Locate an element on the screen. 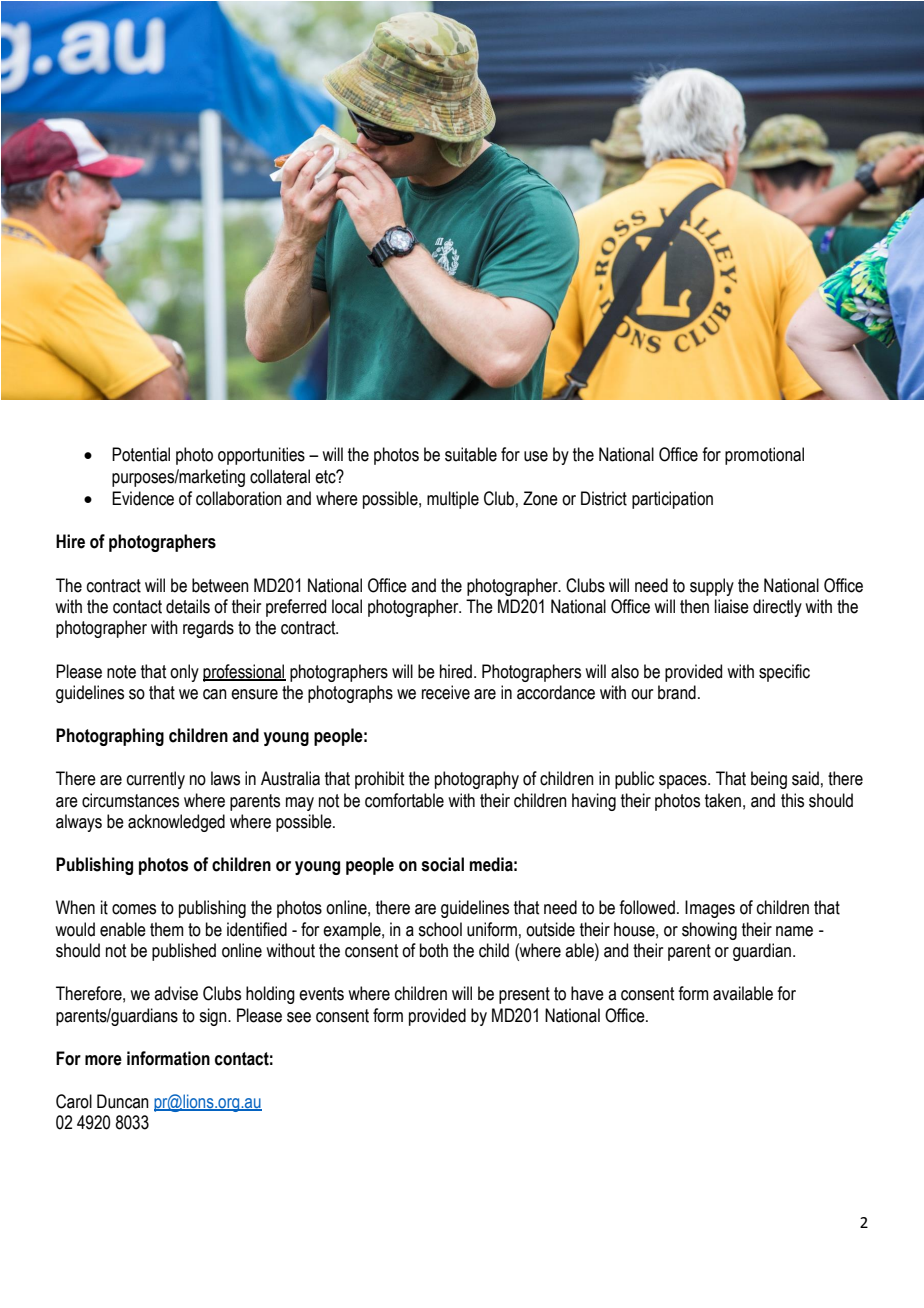  have is located at coordinates (587, 993).
